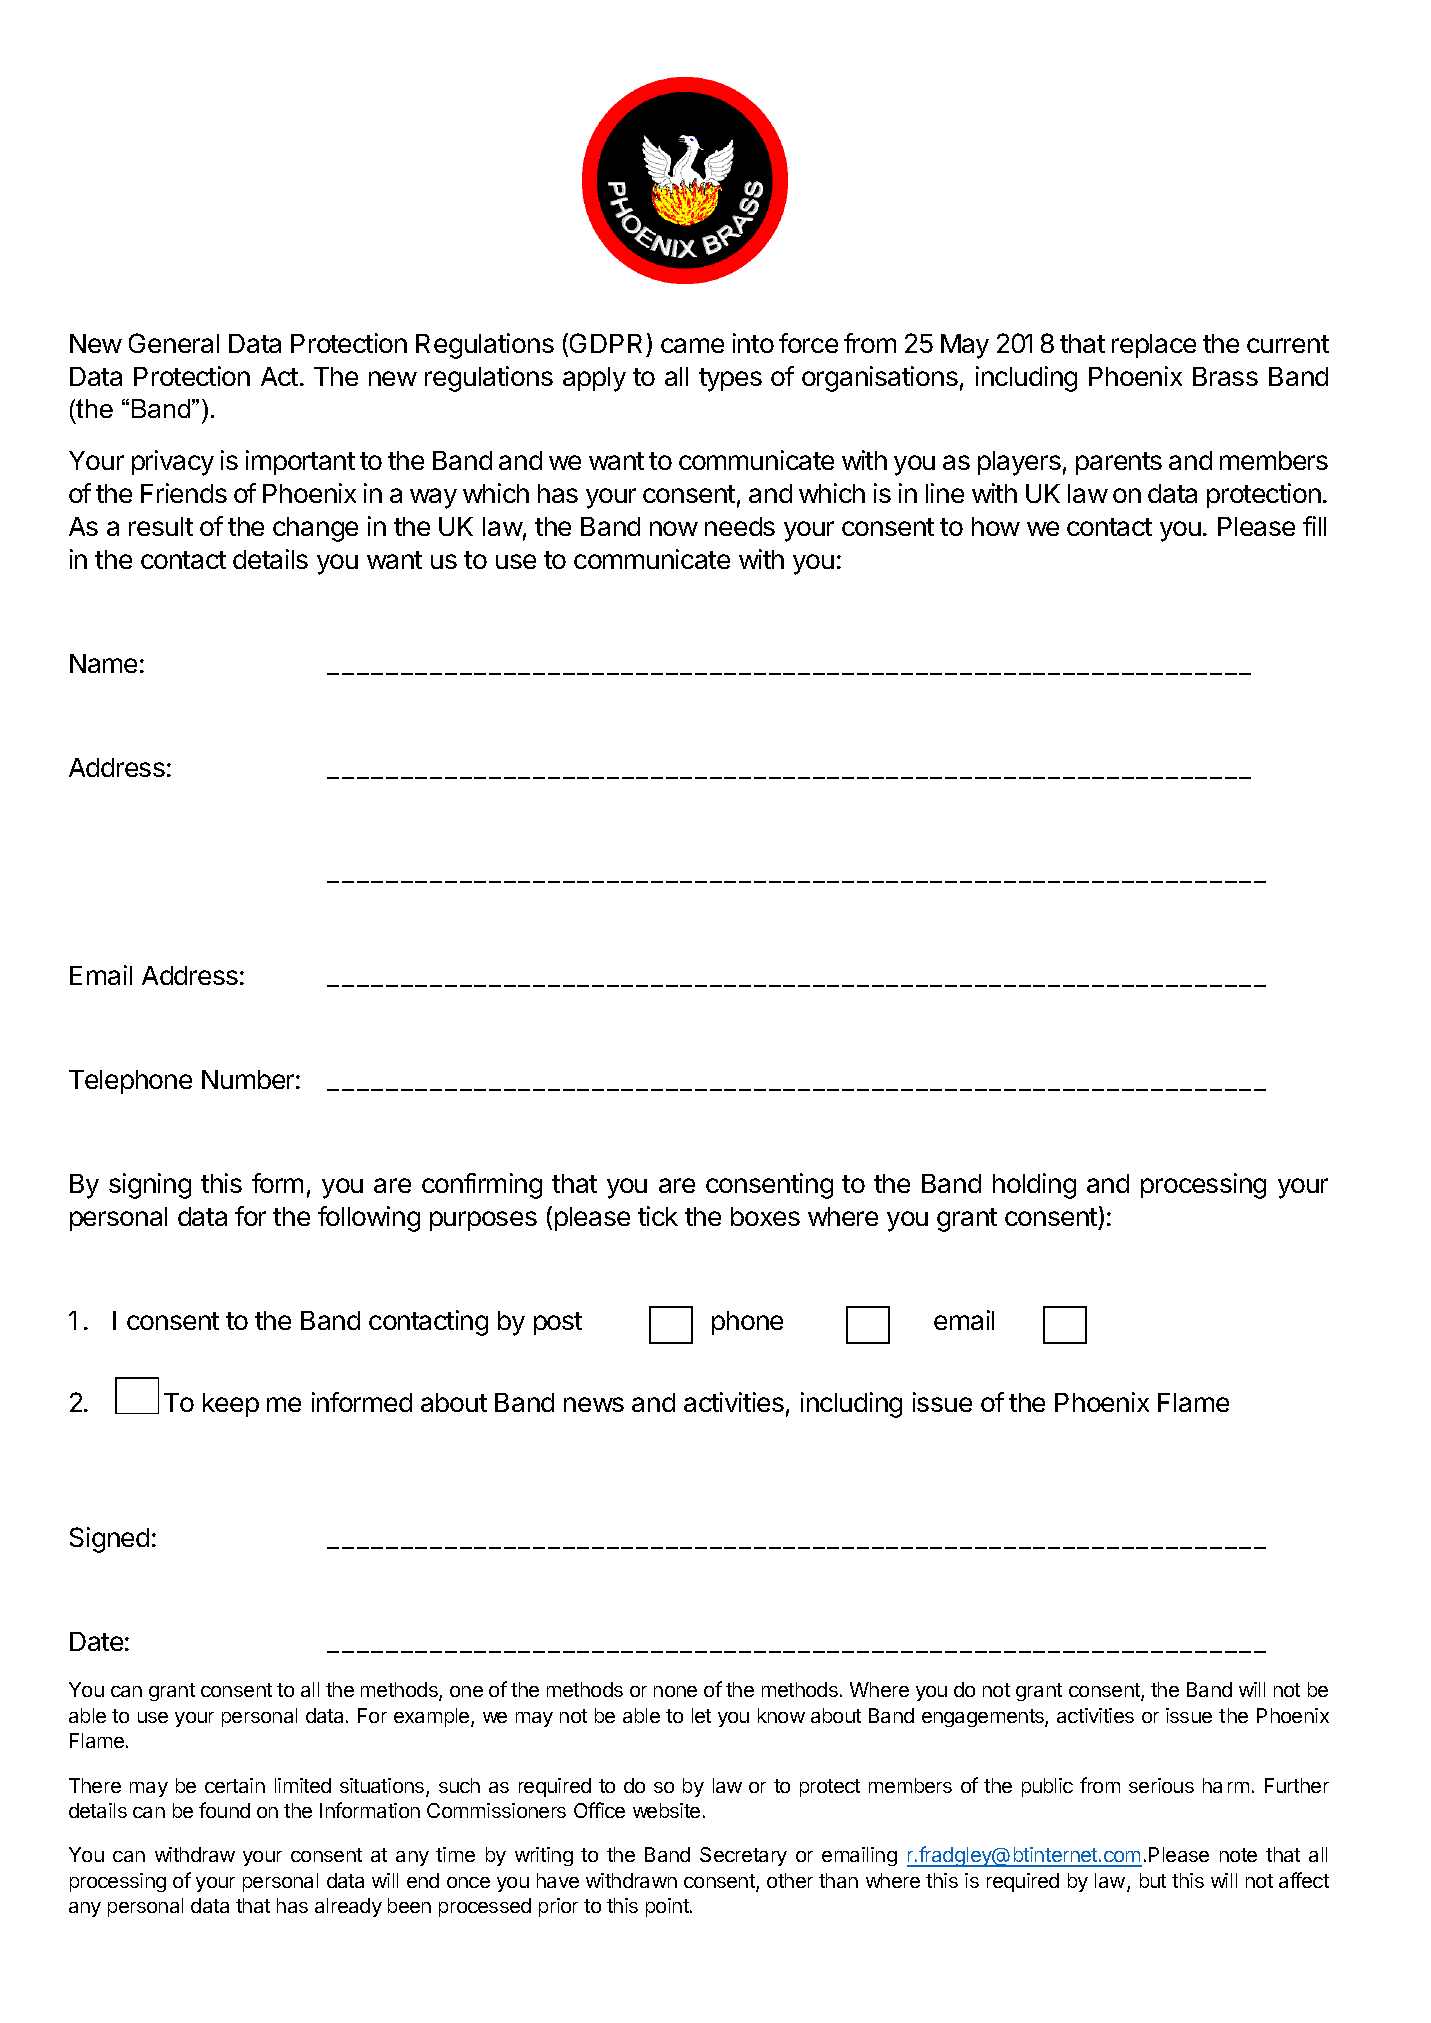 The width and height of the page is (1431, 2023). I want to click on General, so click(174, 343).
